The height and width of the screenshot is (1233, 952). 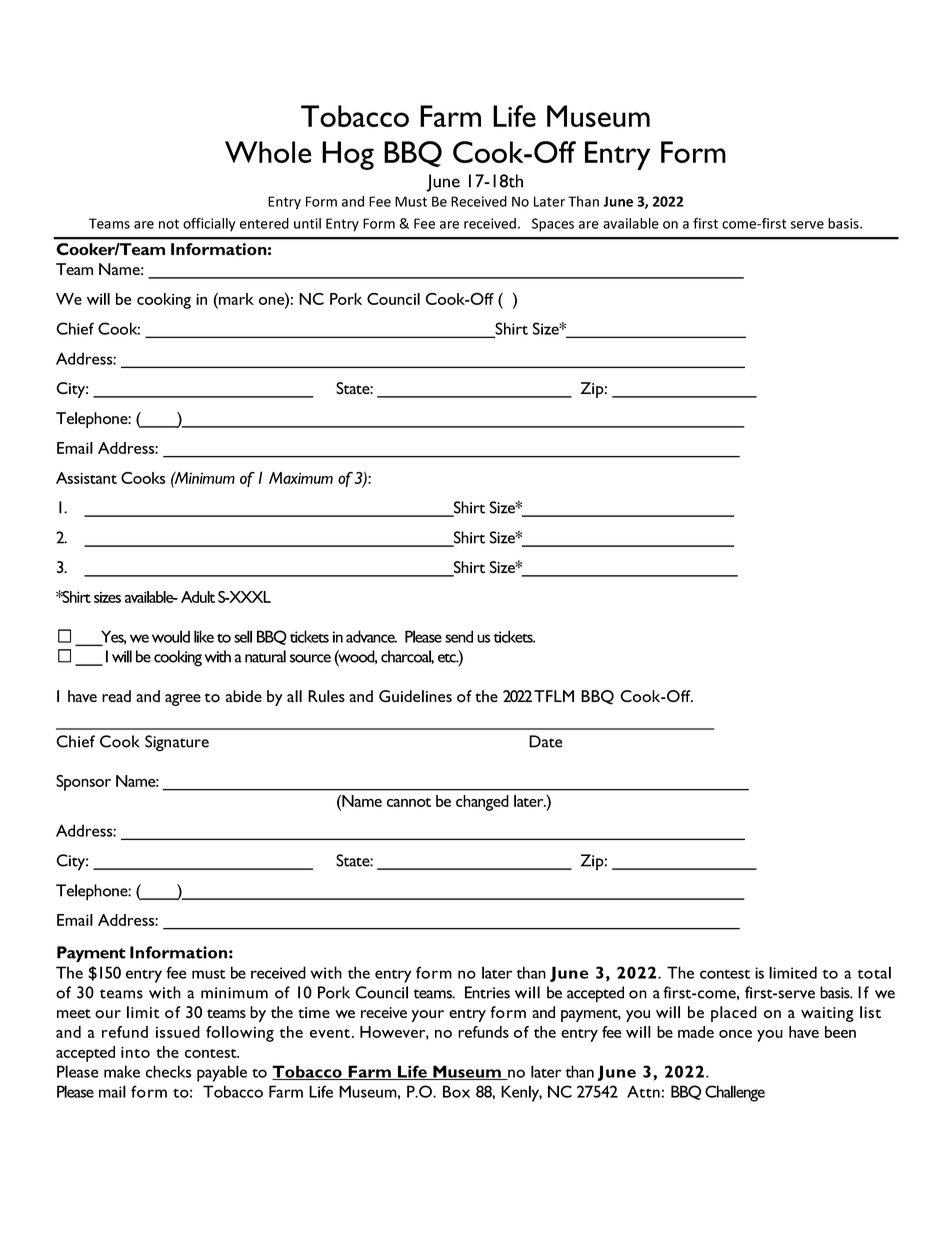 What do you see at coordinates (348, 155) in the screenshot?
I see `Hog` at bounding box center [348, 155].
